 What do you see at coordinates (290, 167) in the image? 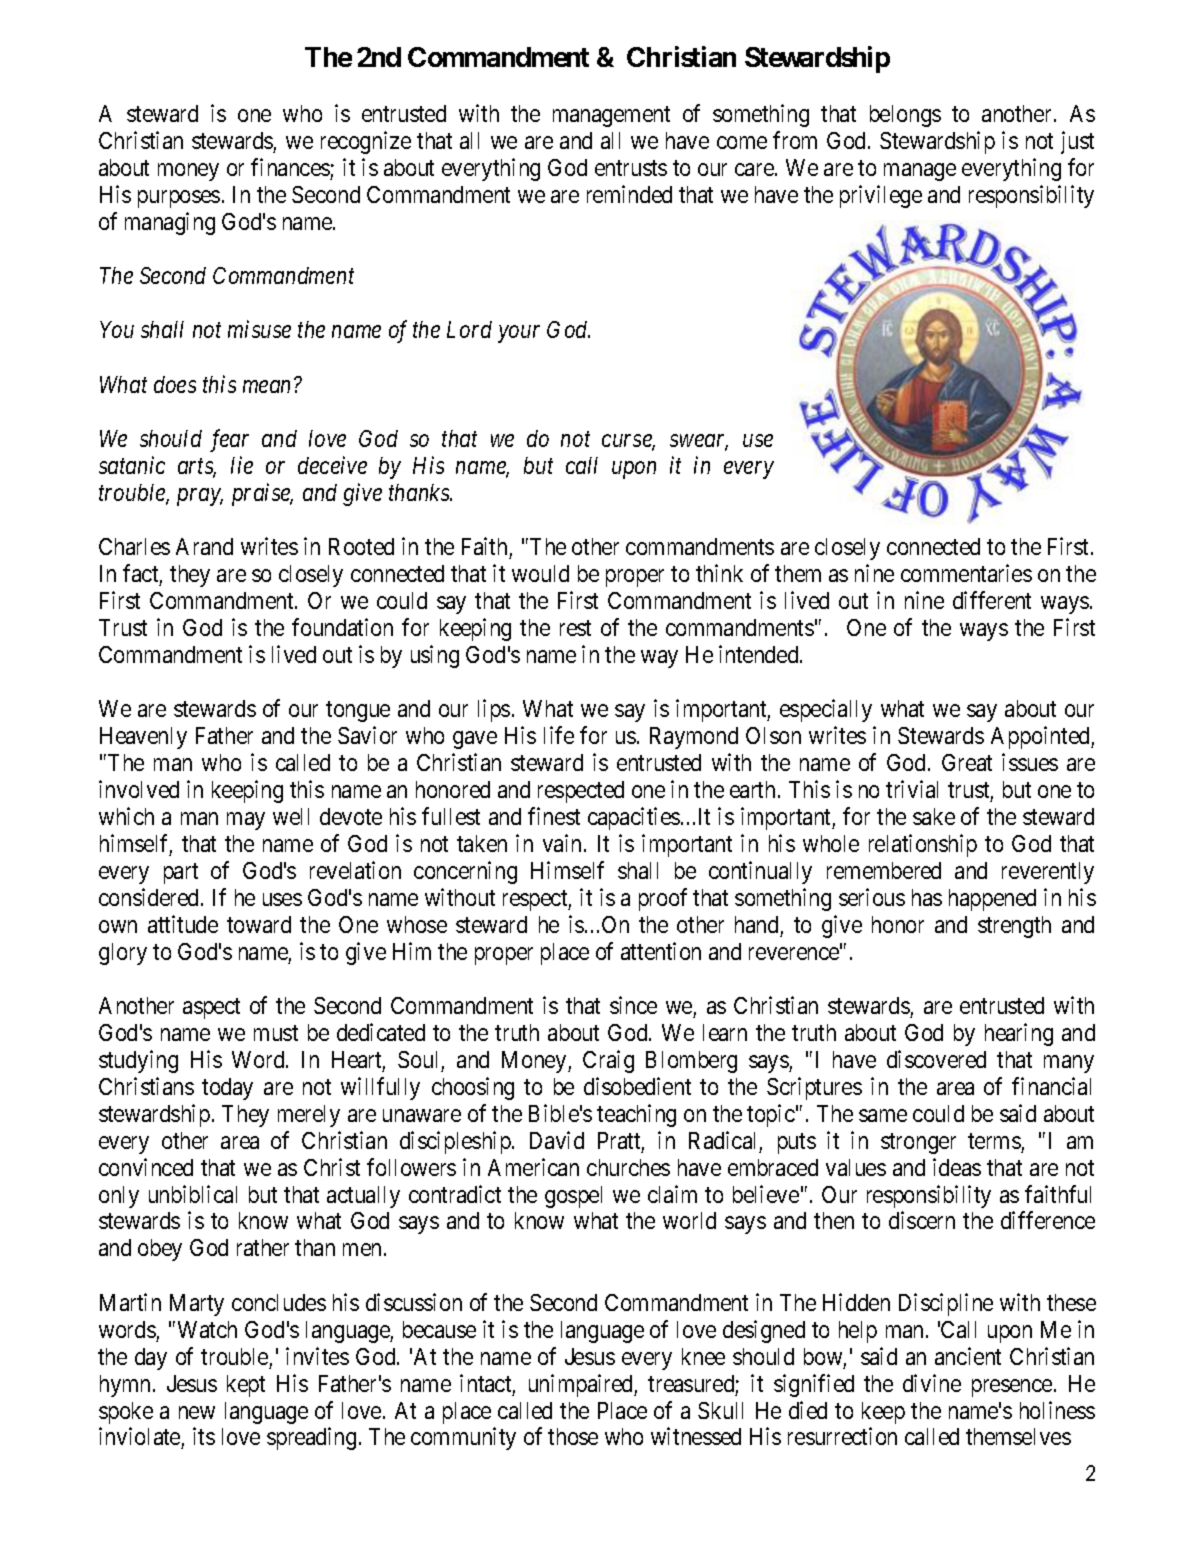
I see `finances` at bounding box center [290, 167].
